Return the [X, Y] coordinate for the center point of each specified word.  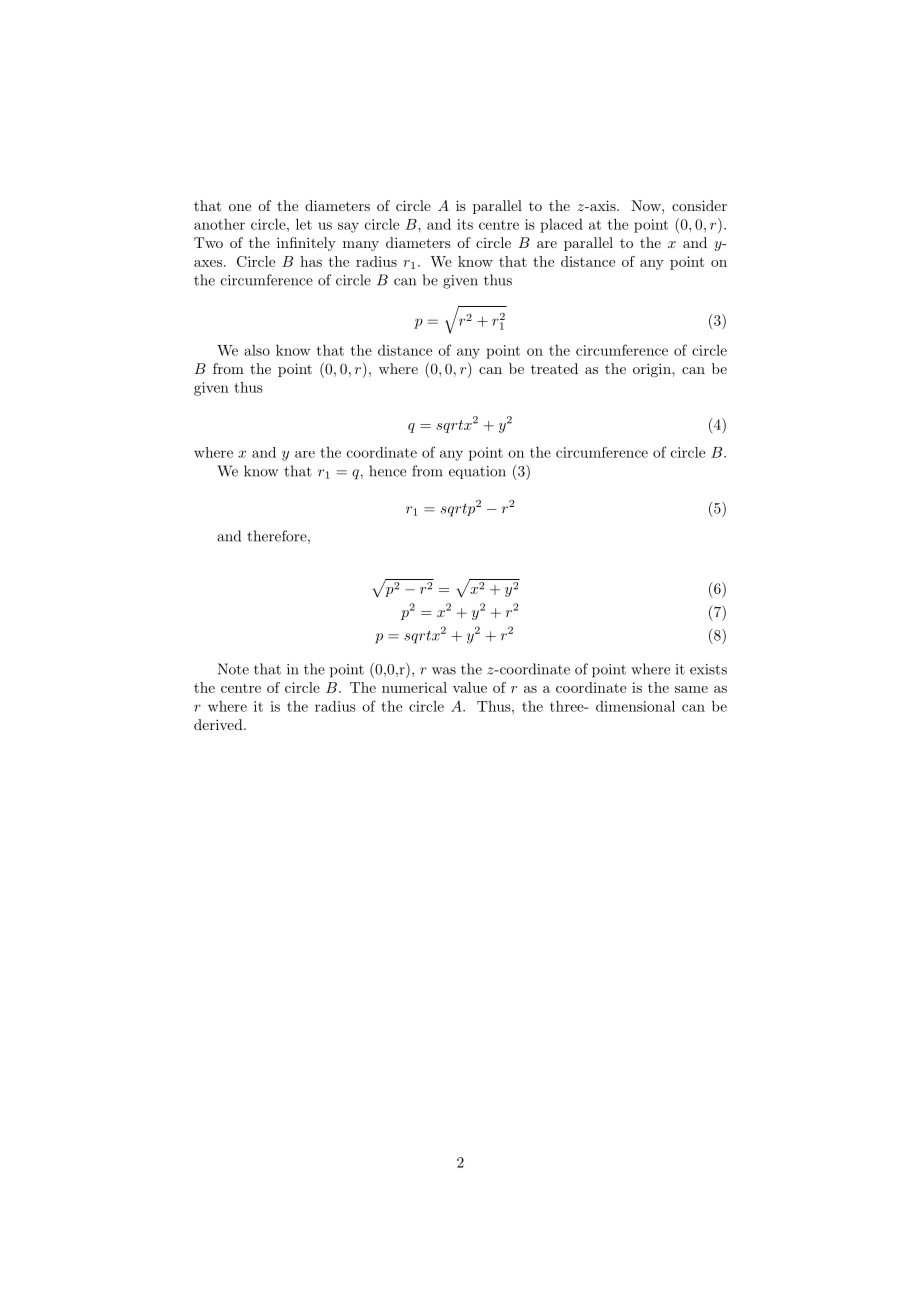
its [465, 224]
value [470, 687]
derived [219, 724]
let [304, 224]
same [691, 689]
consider [699, 205]
